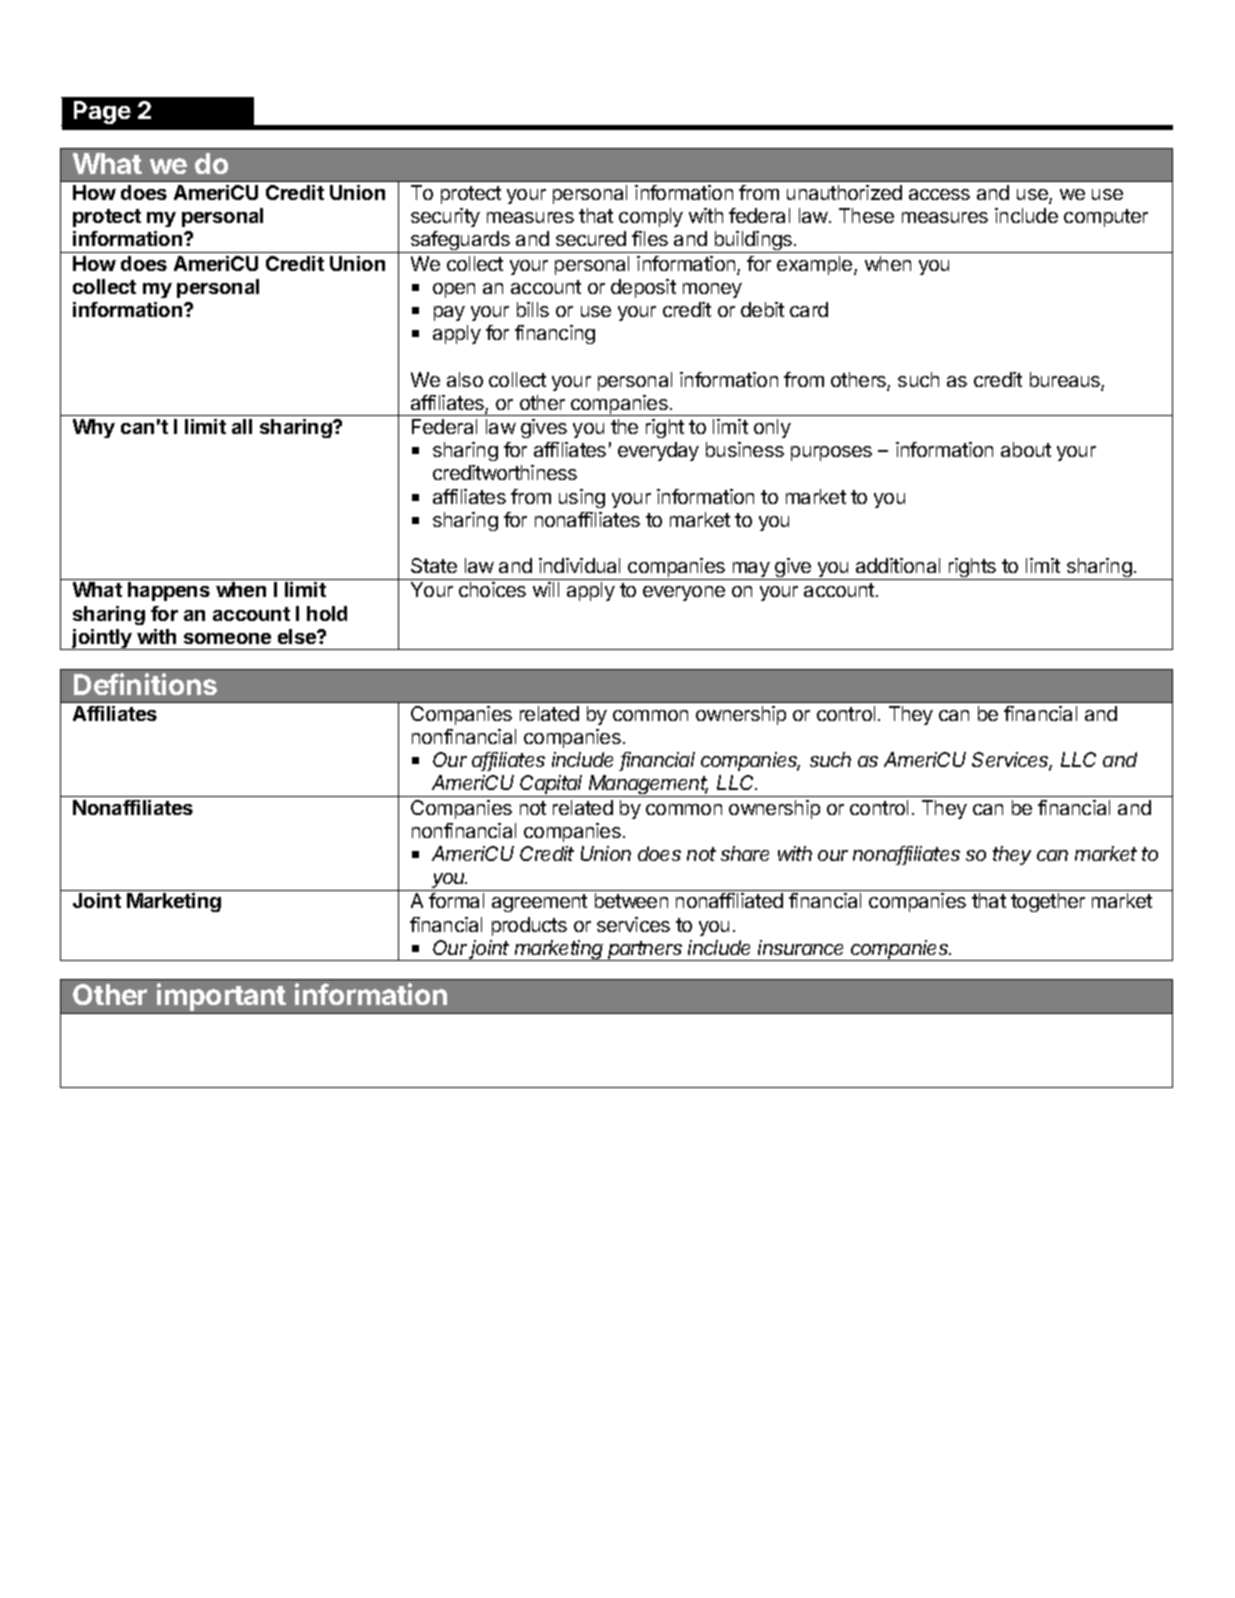  Describe the element at coordinates (939, 194) in the screenshot. I see `access` at that location.
